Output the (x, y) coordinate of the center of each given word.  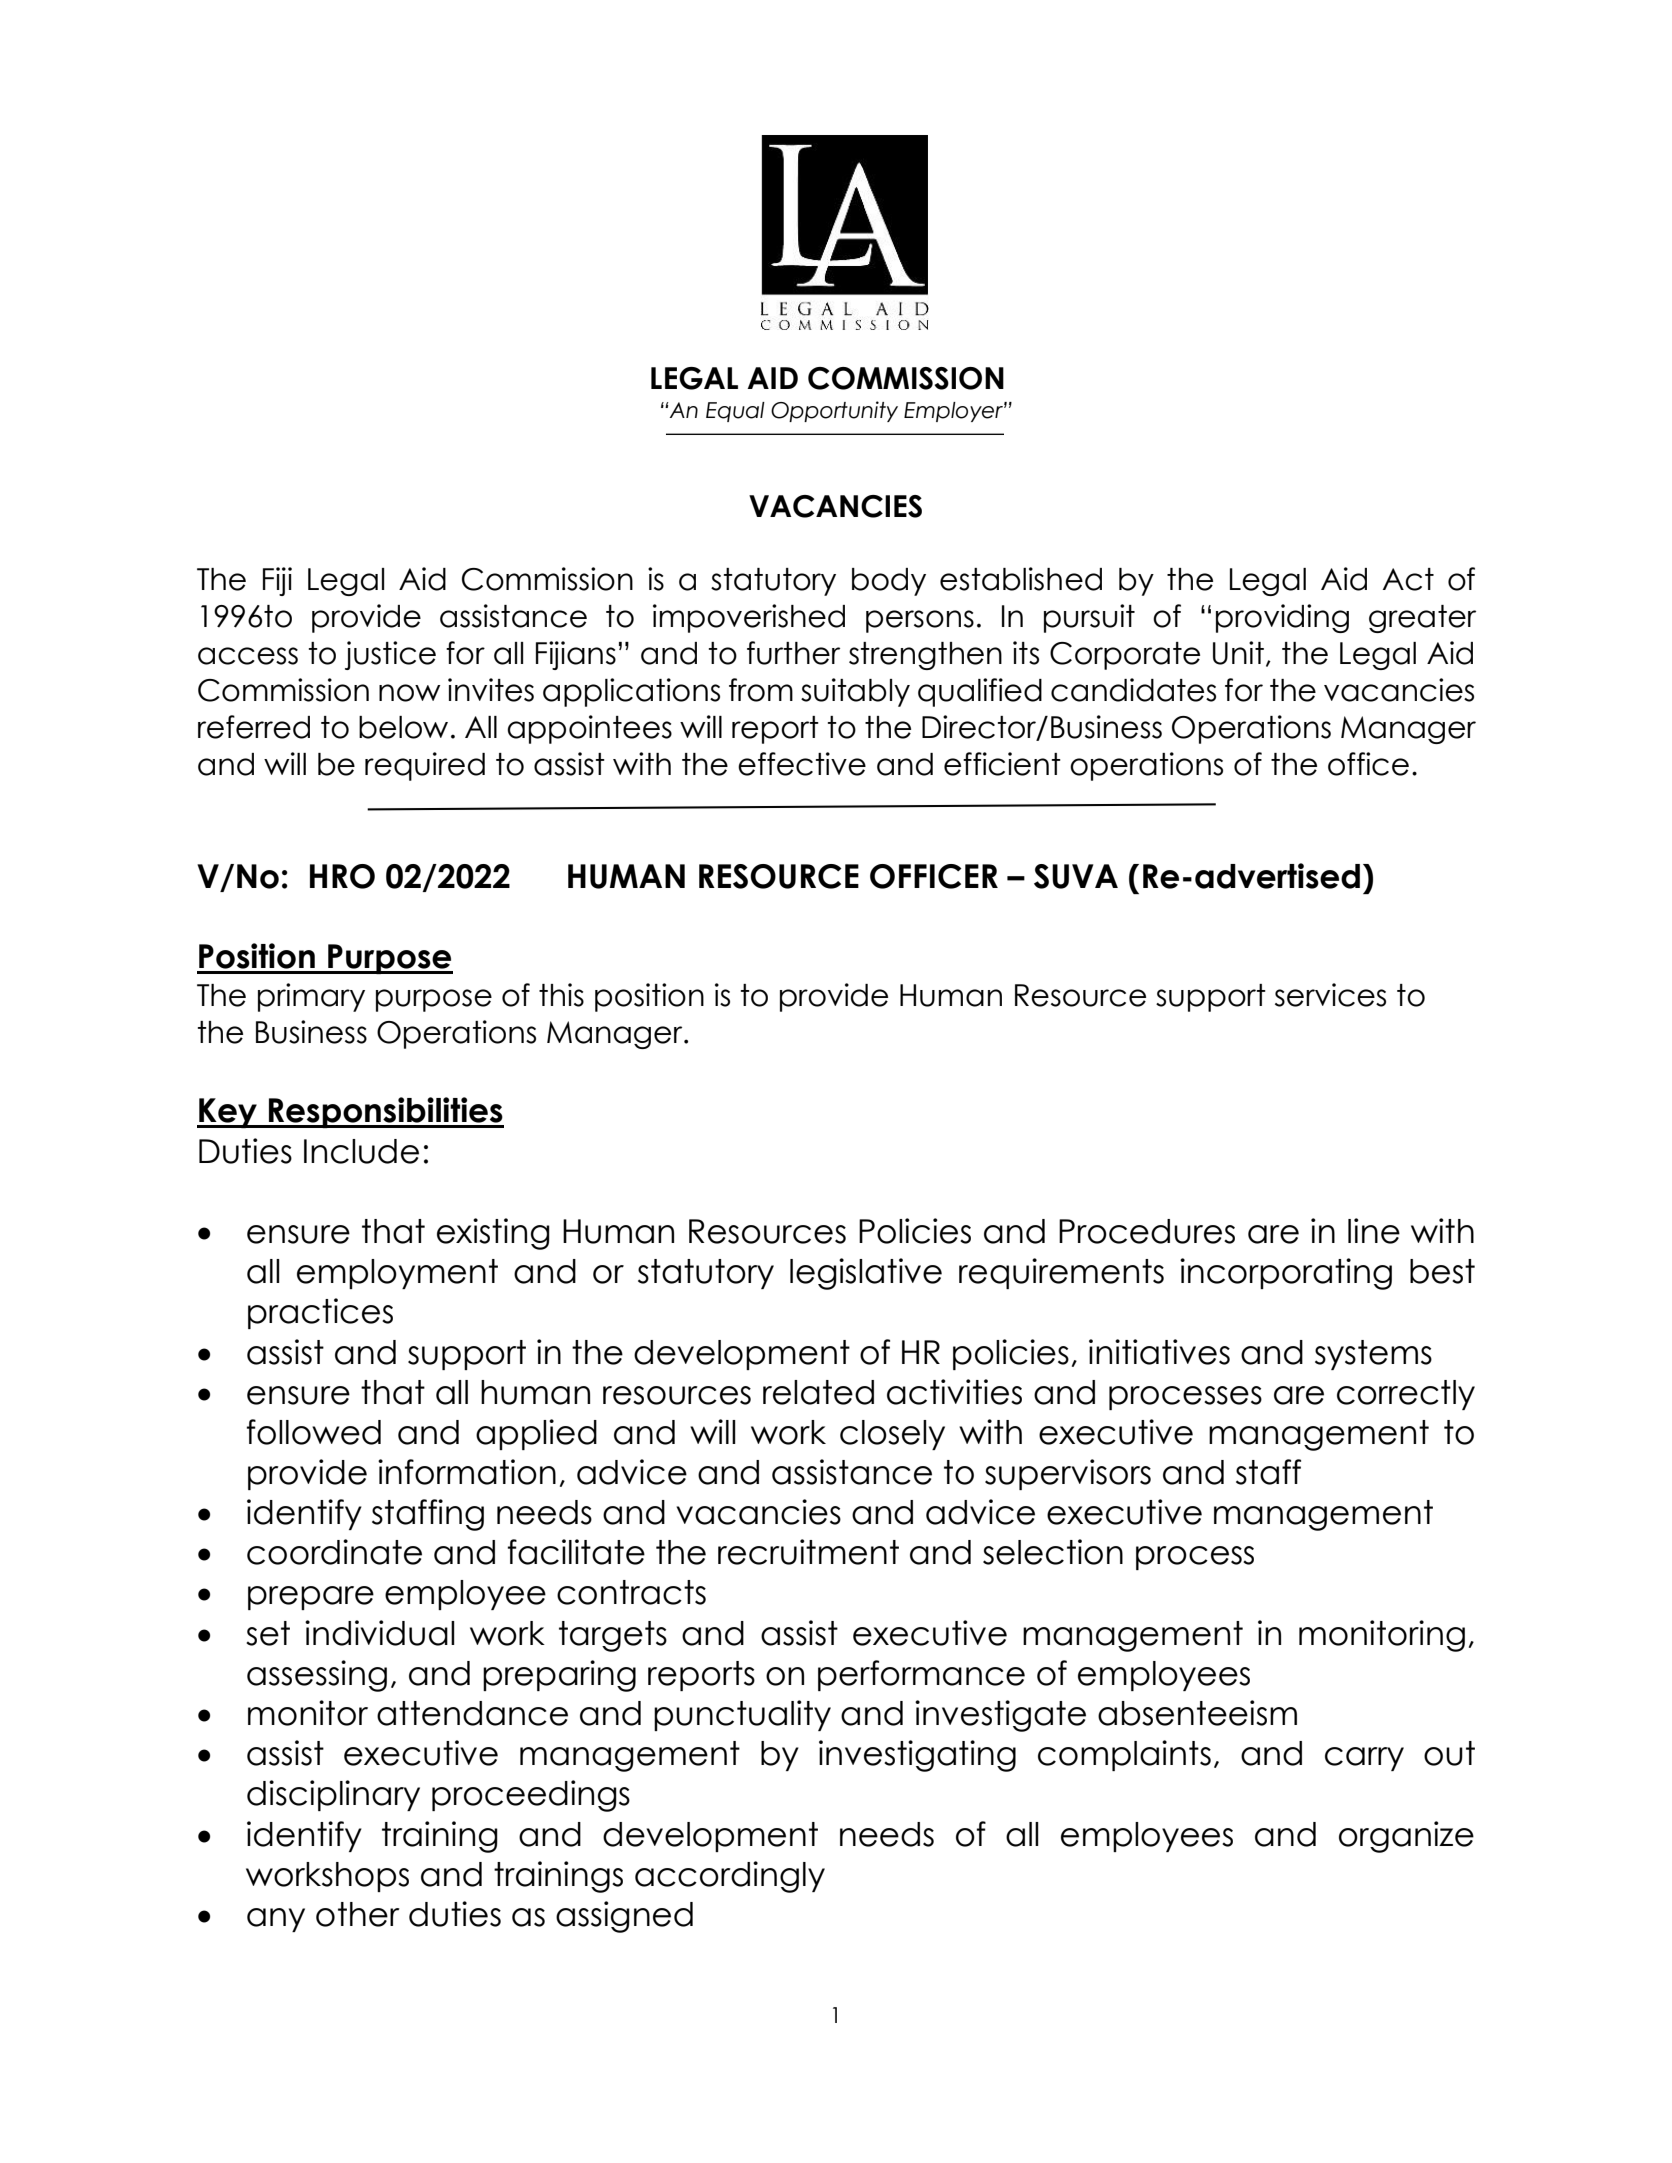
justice (390, 655)
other (358, 1914)
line (1374, 1231)
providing (1282, 618)
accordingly (730, 1877)
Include (361, 1151)
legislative (866, 1274)
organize (1406, 1837)
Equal (735, 412)
